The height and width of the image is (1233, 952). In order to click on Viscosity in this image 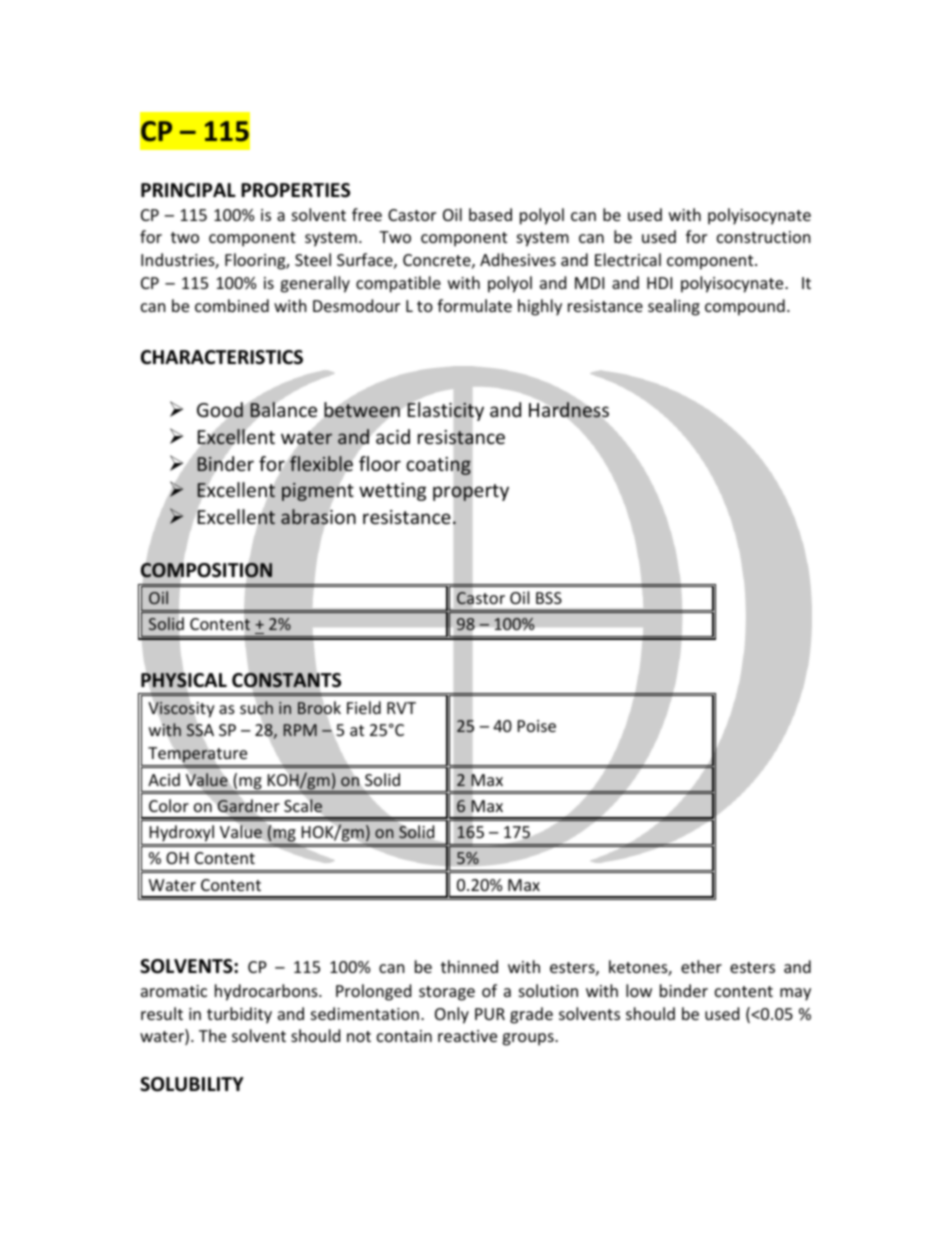, I will do `click(181, 709)`.
